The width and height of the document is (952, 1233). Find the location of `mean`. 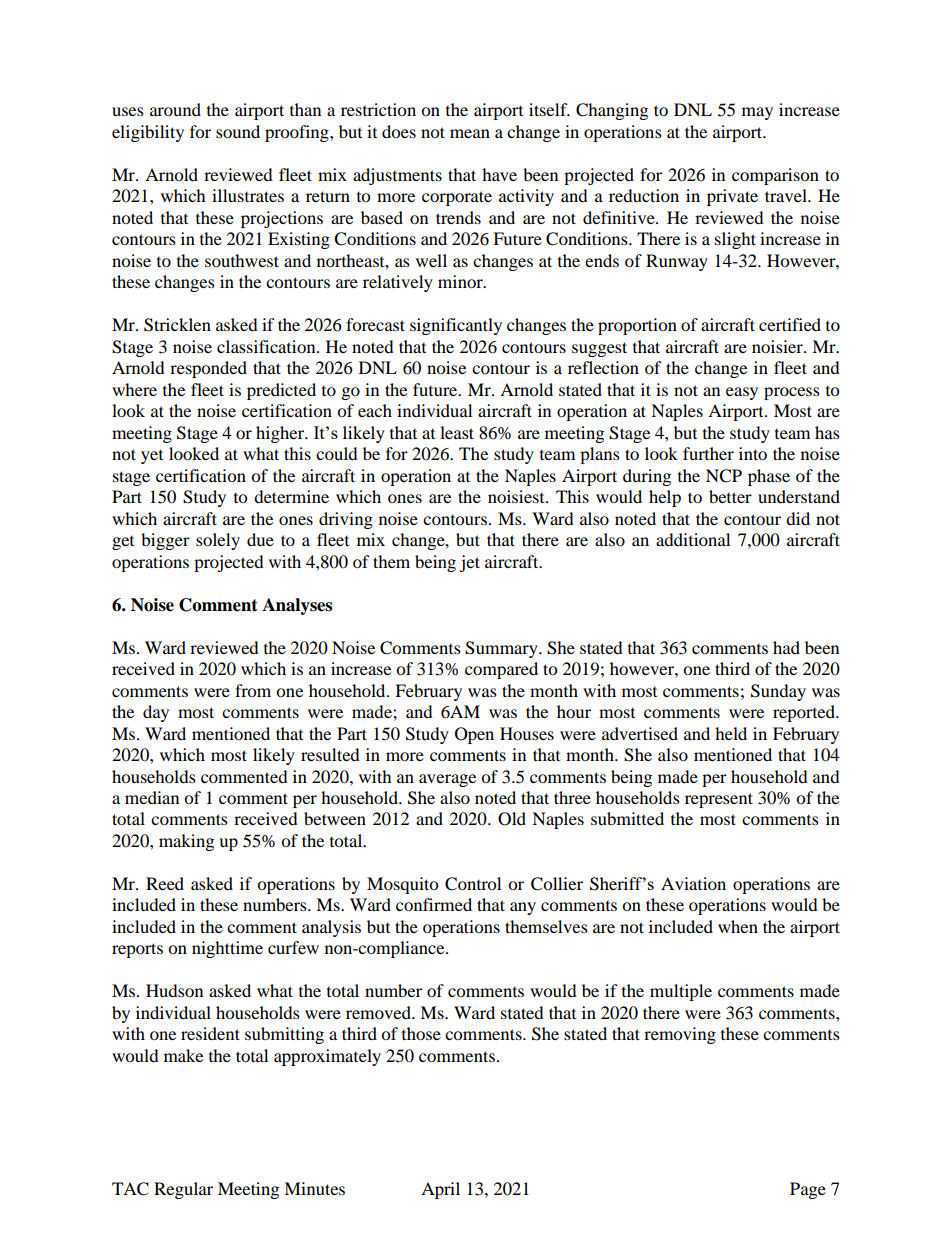

mean is located at coordinates (470, 133).
